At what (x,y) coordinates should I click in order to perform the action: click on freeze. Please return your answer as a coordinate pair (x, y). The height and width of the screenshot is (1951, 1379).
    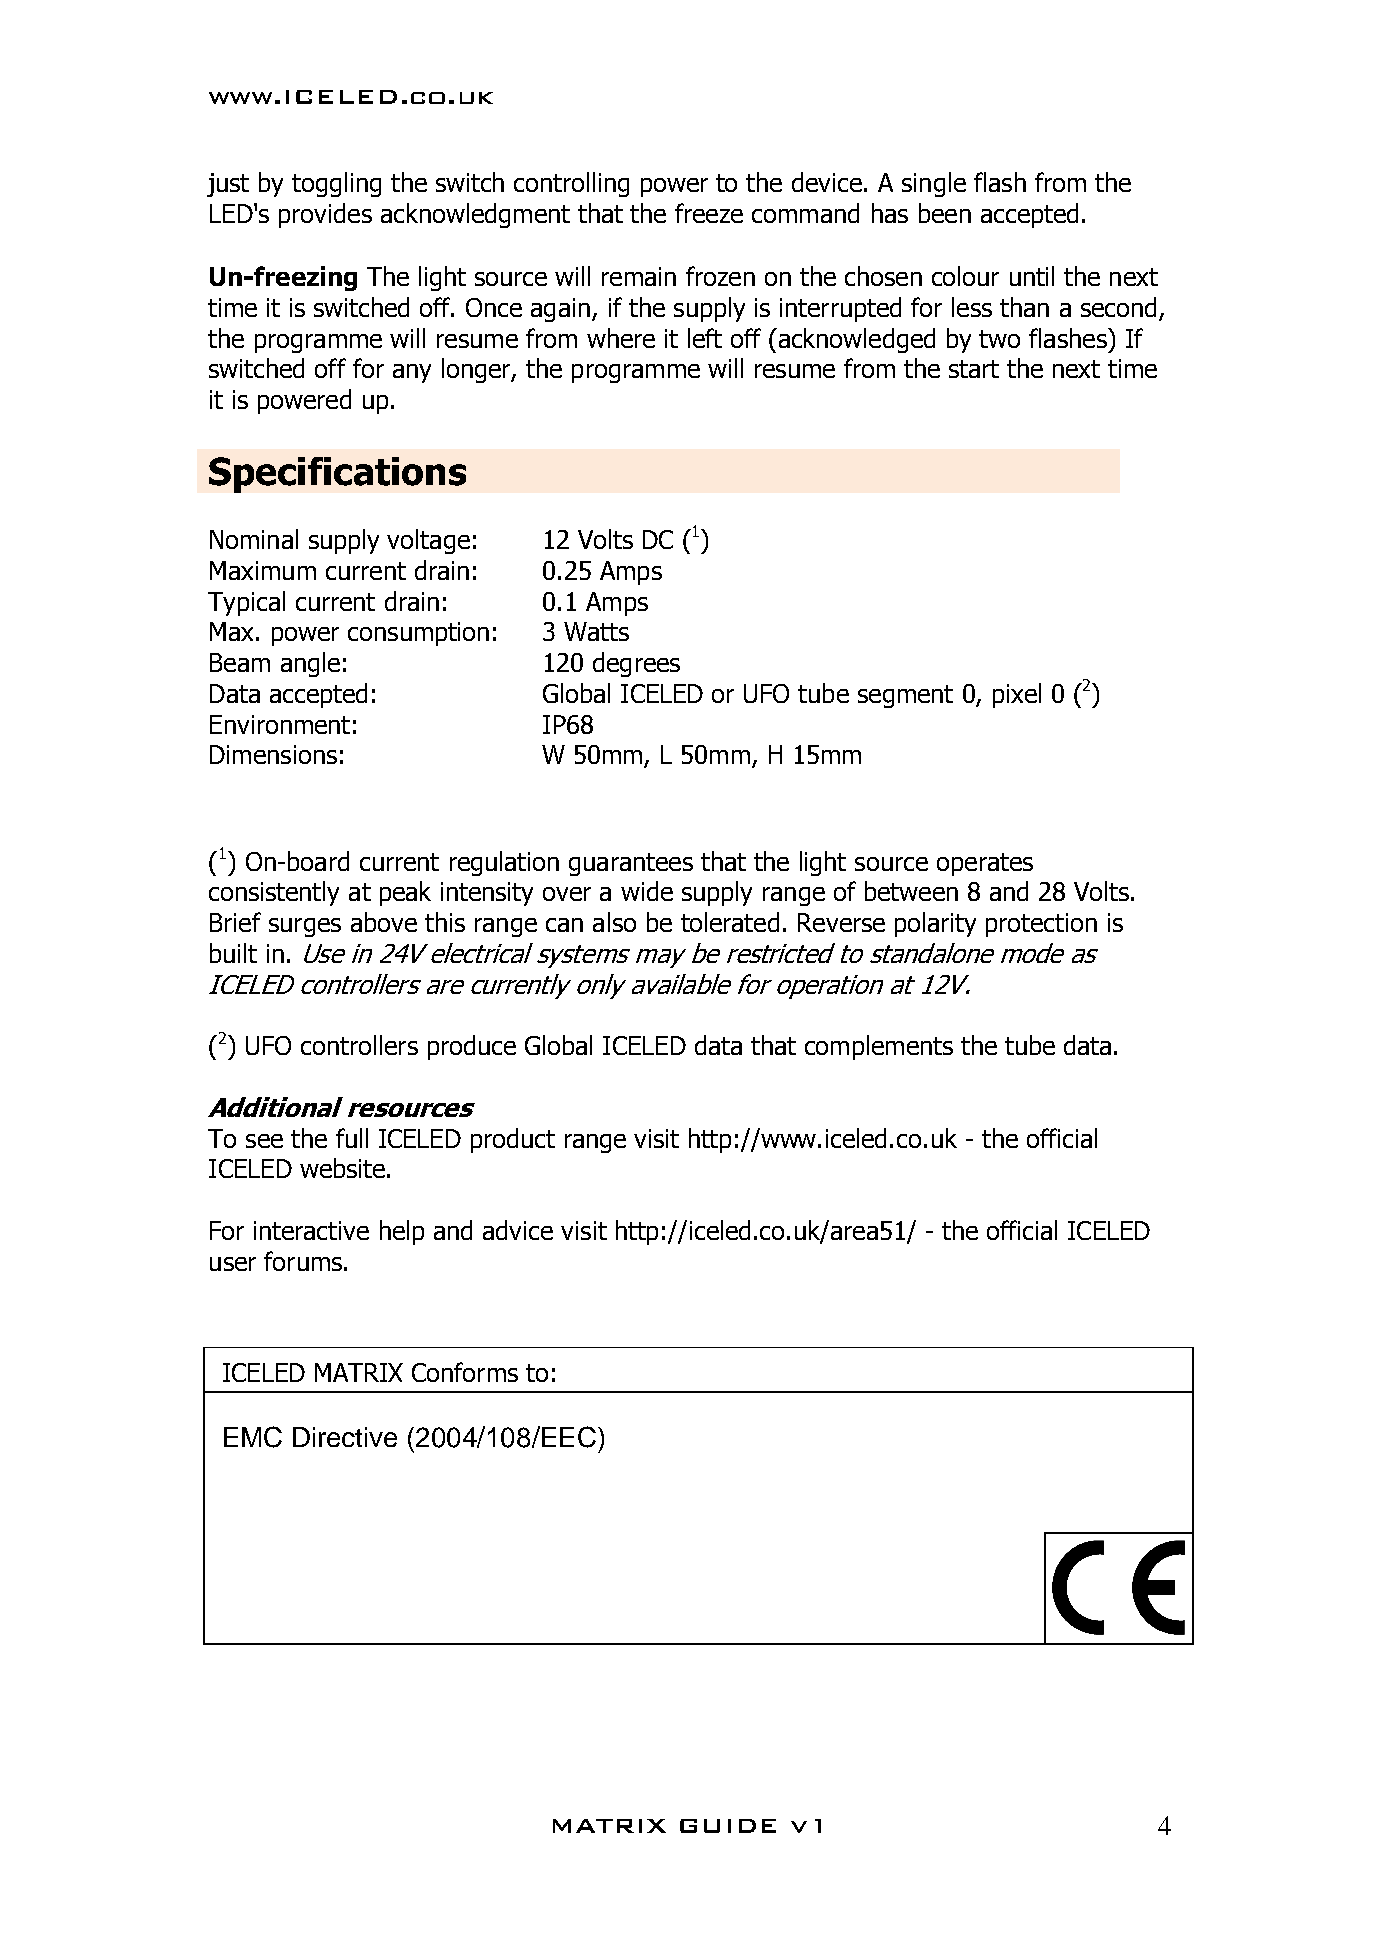
    Looking at the image, I should click on (709, 213).
